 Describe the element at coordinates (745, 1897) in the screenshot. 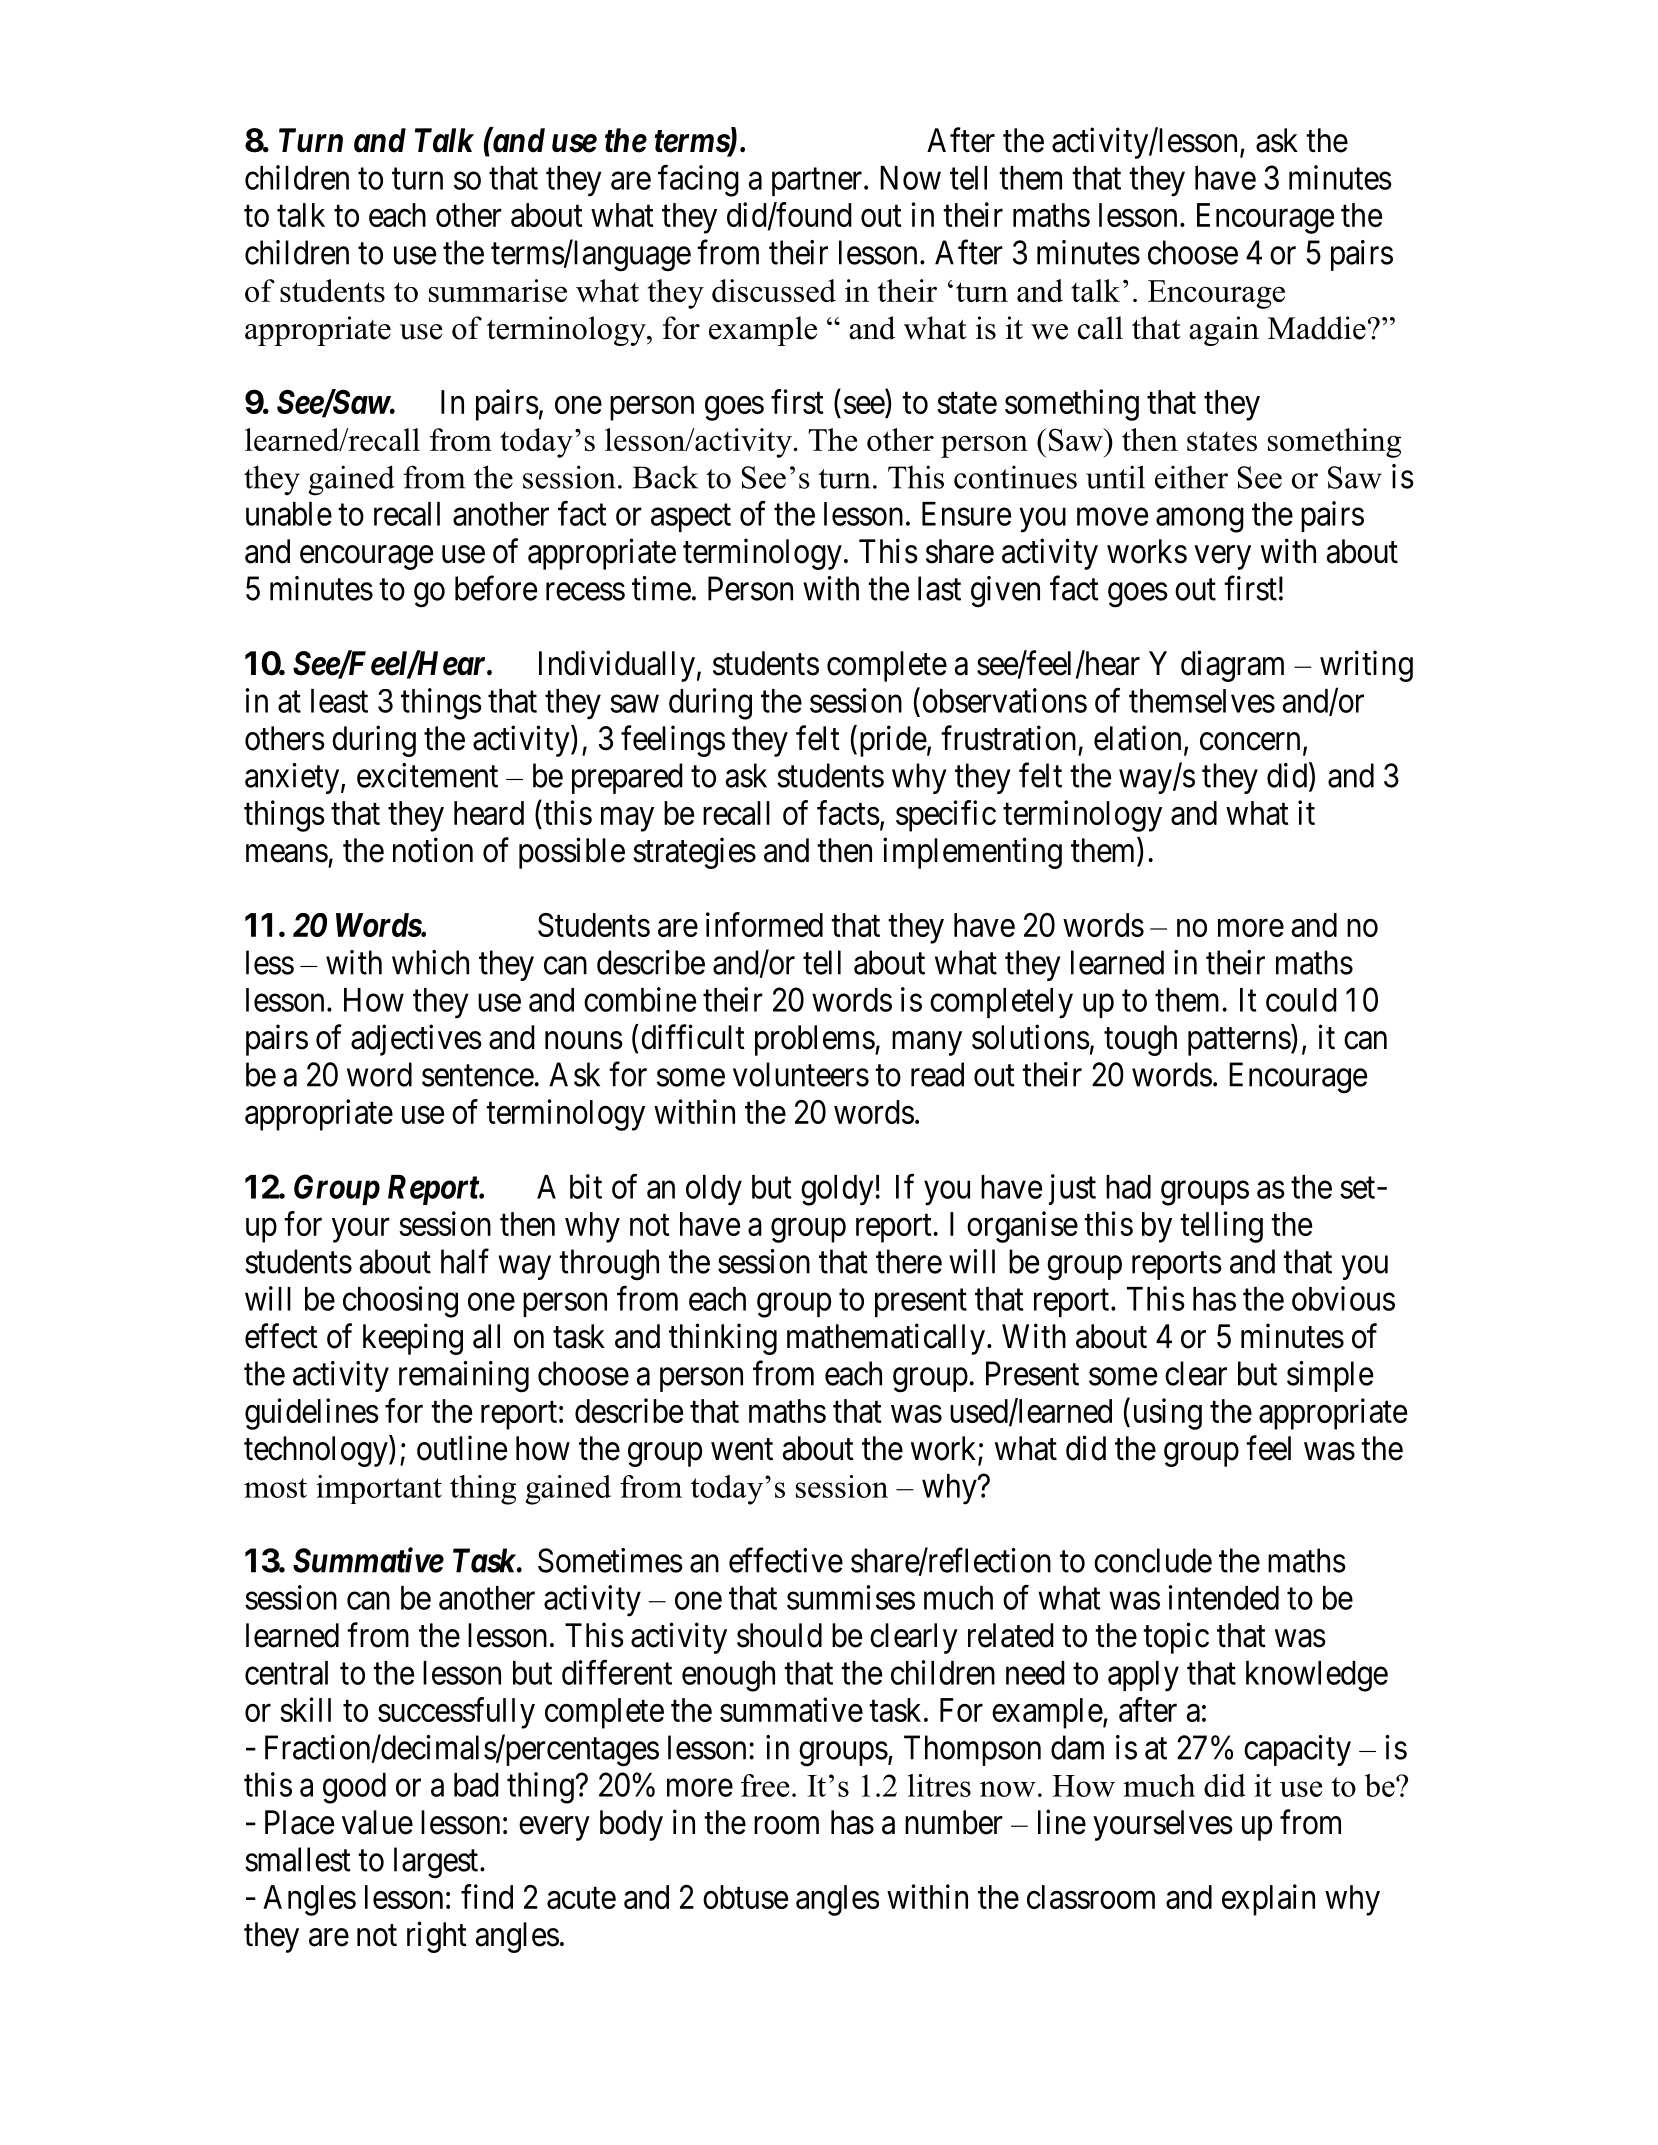

I see `obtuse` at that location.
